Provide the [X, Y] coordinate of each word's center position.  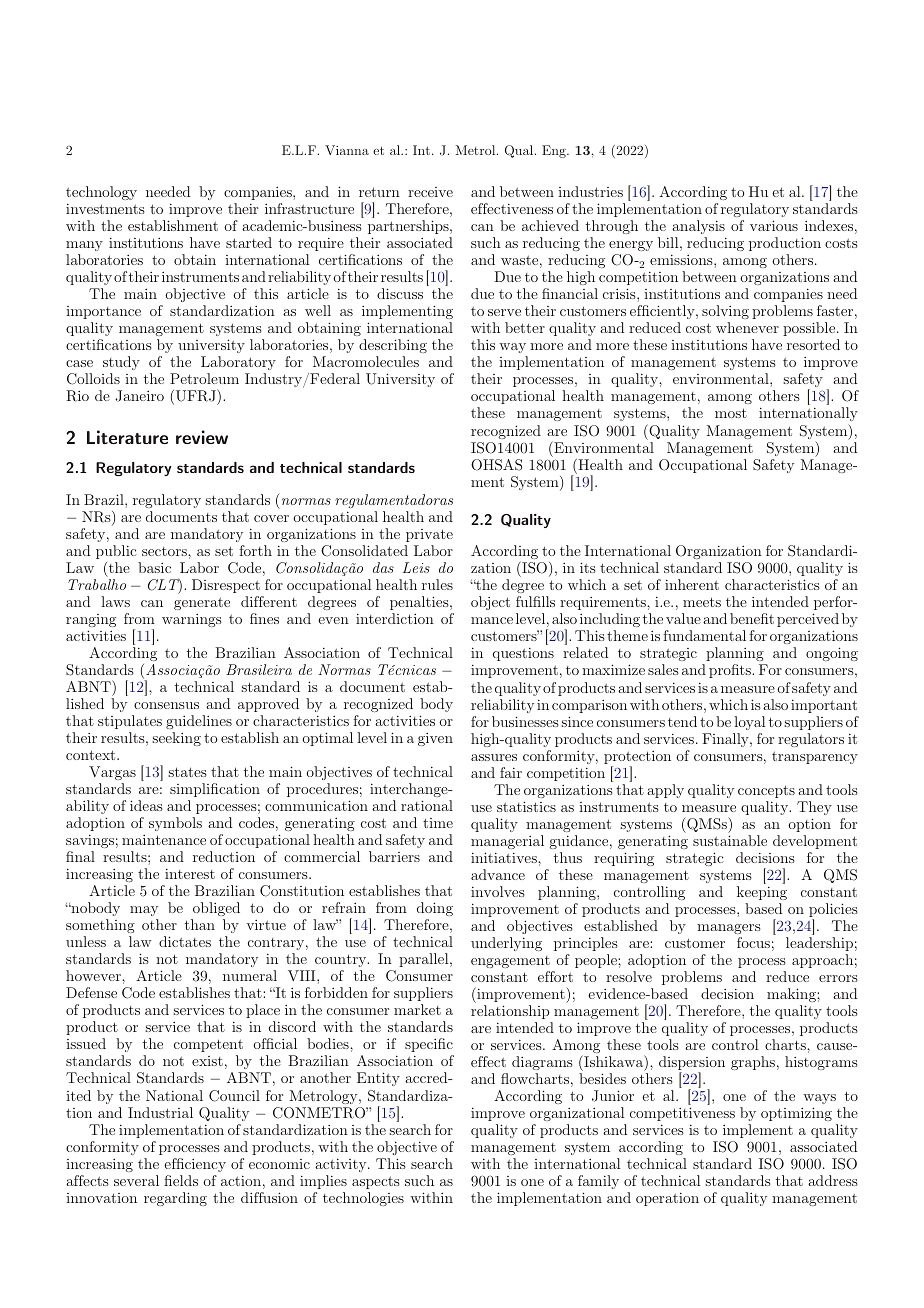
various [774, 225]
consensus [166, 705]
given [435, 739]
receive [430, 192]
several [136, 1180]
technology [101, 193]
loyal [749, 723]
